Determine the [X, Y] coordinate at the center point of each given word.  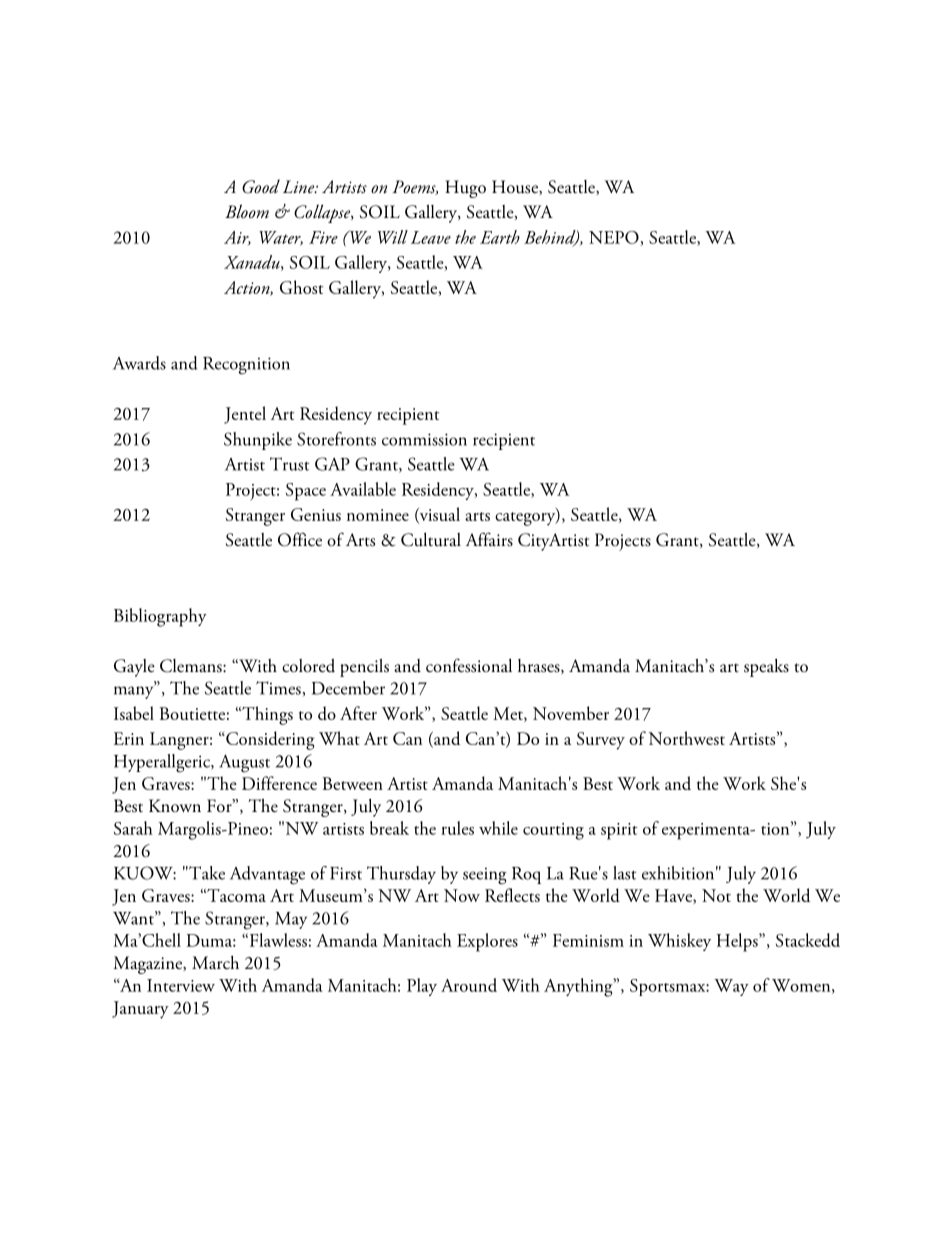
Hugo [465, 189]
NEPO [615, 238]
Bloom [247, 211]
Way [731, 987]
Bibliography [160, 617]
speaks [766, 668]
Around [469, 985]
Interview [181, 985]
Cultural [431, 540]
